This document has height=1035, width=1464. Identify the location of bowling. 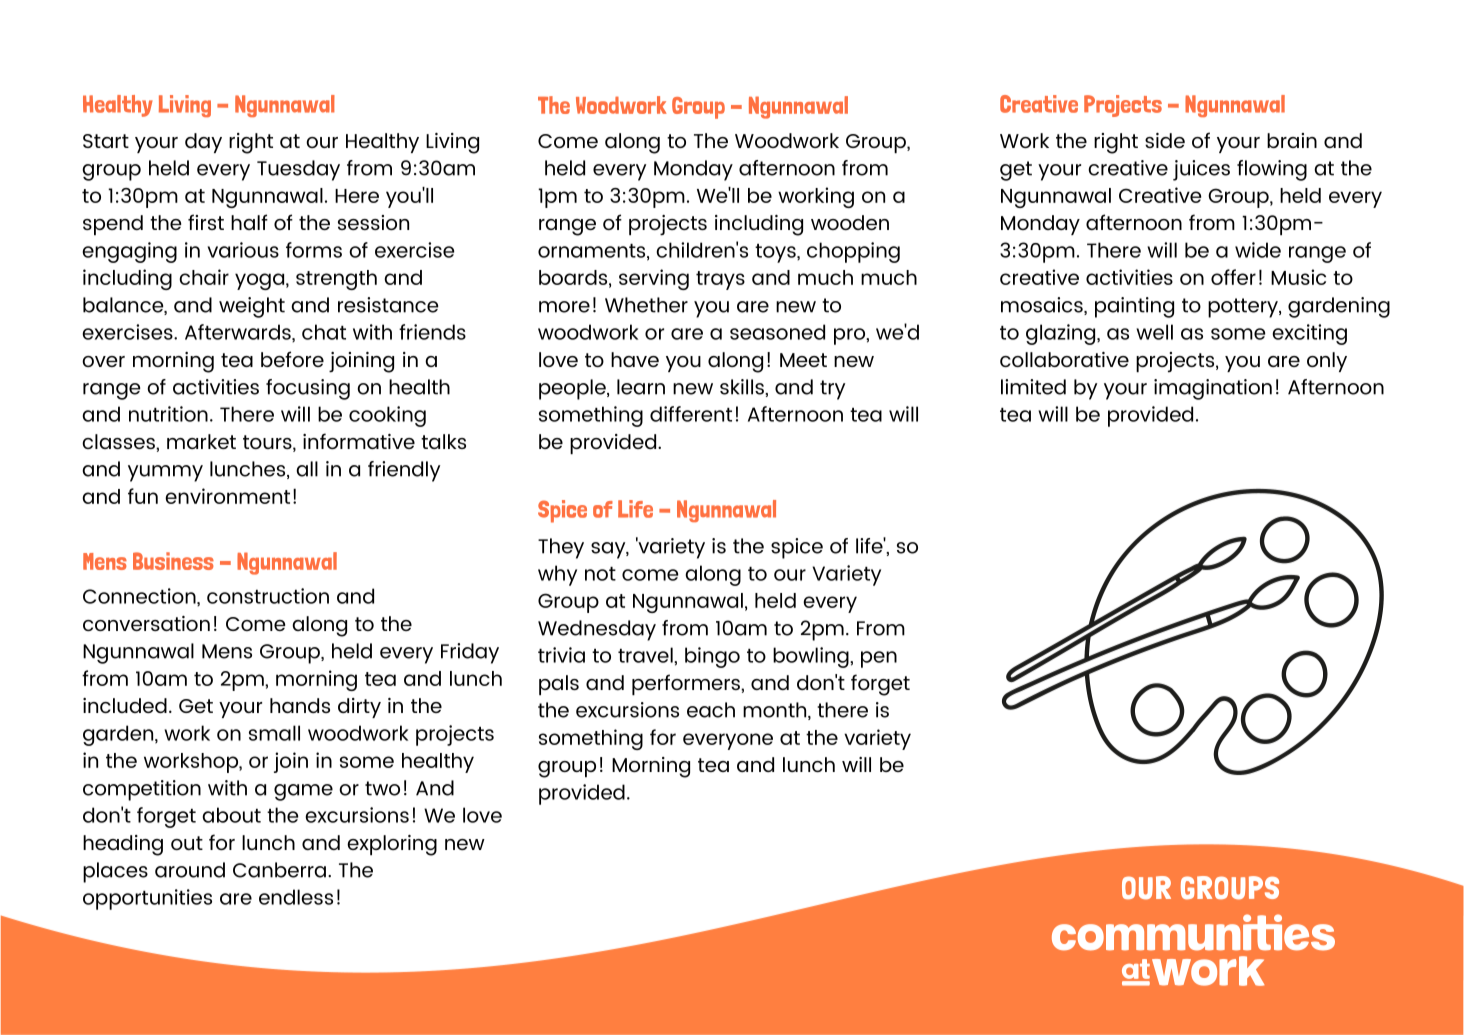
(812, 657).
